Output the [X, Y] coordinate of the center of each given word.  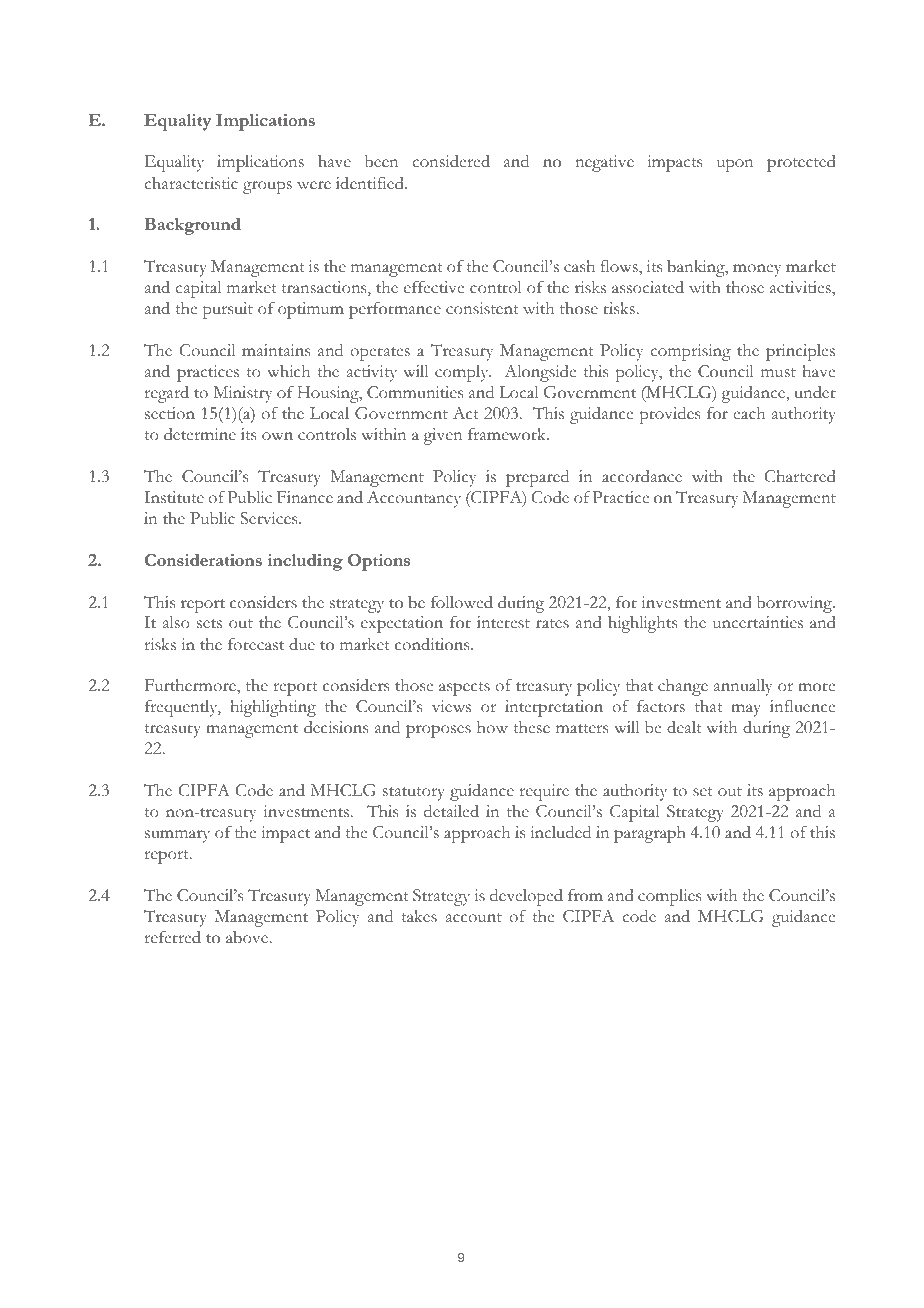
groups [267, 187]
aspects [464, 689]
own [277, 436]
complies [669, 897]
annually [743, 687]
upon [735, 165]
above [248, 937]
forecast [256, 644]
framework [508, 434]
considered [451, 161]
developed [526, 897]
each [749, 413]
